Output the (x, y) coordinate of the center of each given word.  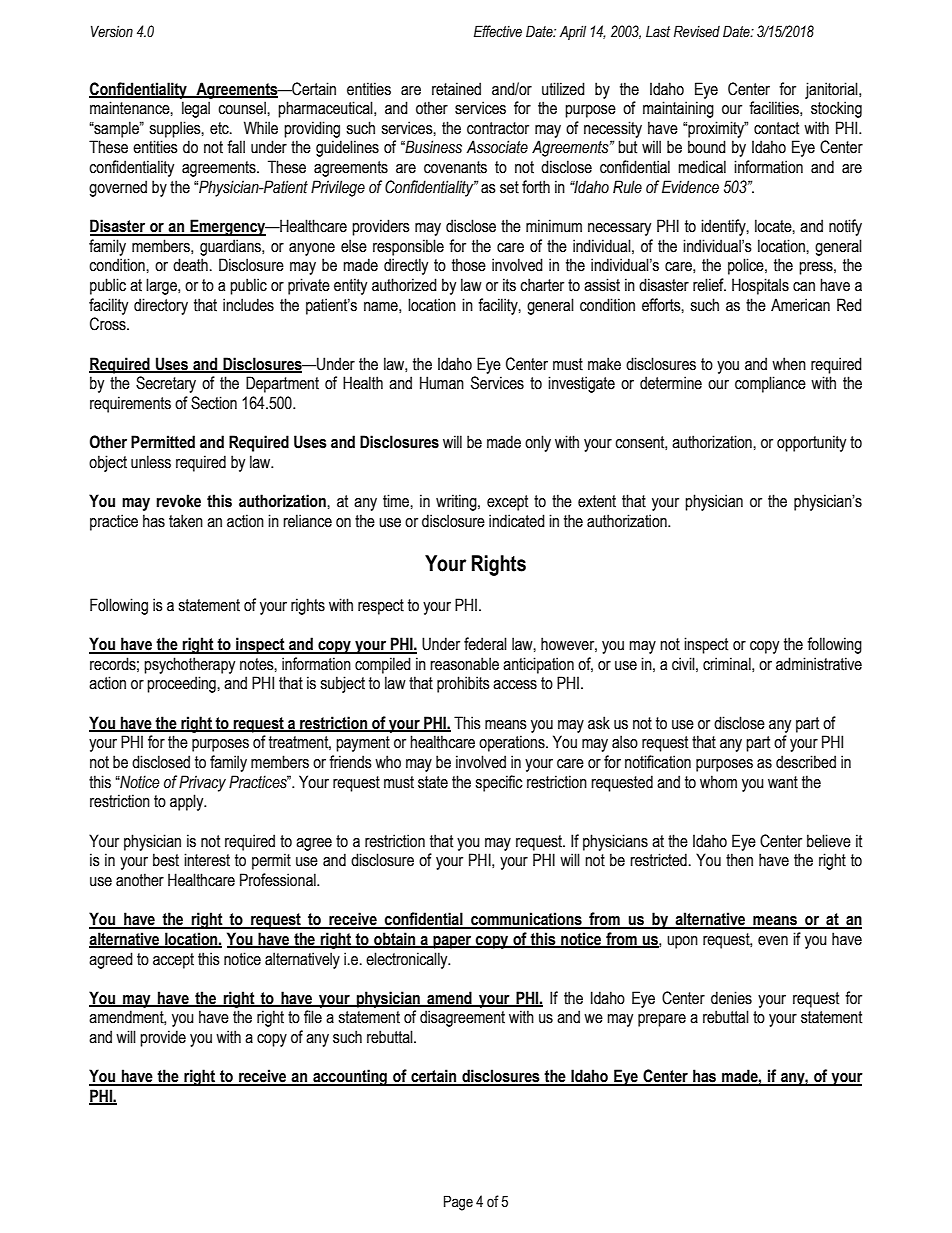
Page (458, 1203)
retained (456, 89)
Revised (697, 31)
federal (485, 644)
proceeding (182, 684)
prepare (662, 1020)
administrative (819, 664)
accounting (350, 1077)
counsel (243, 108)
